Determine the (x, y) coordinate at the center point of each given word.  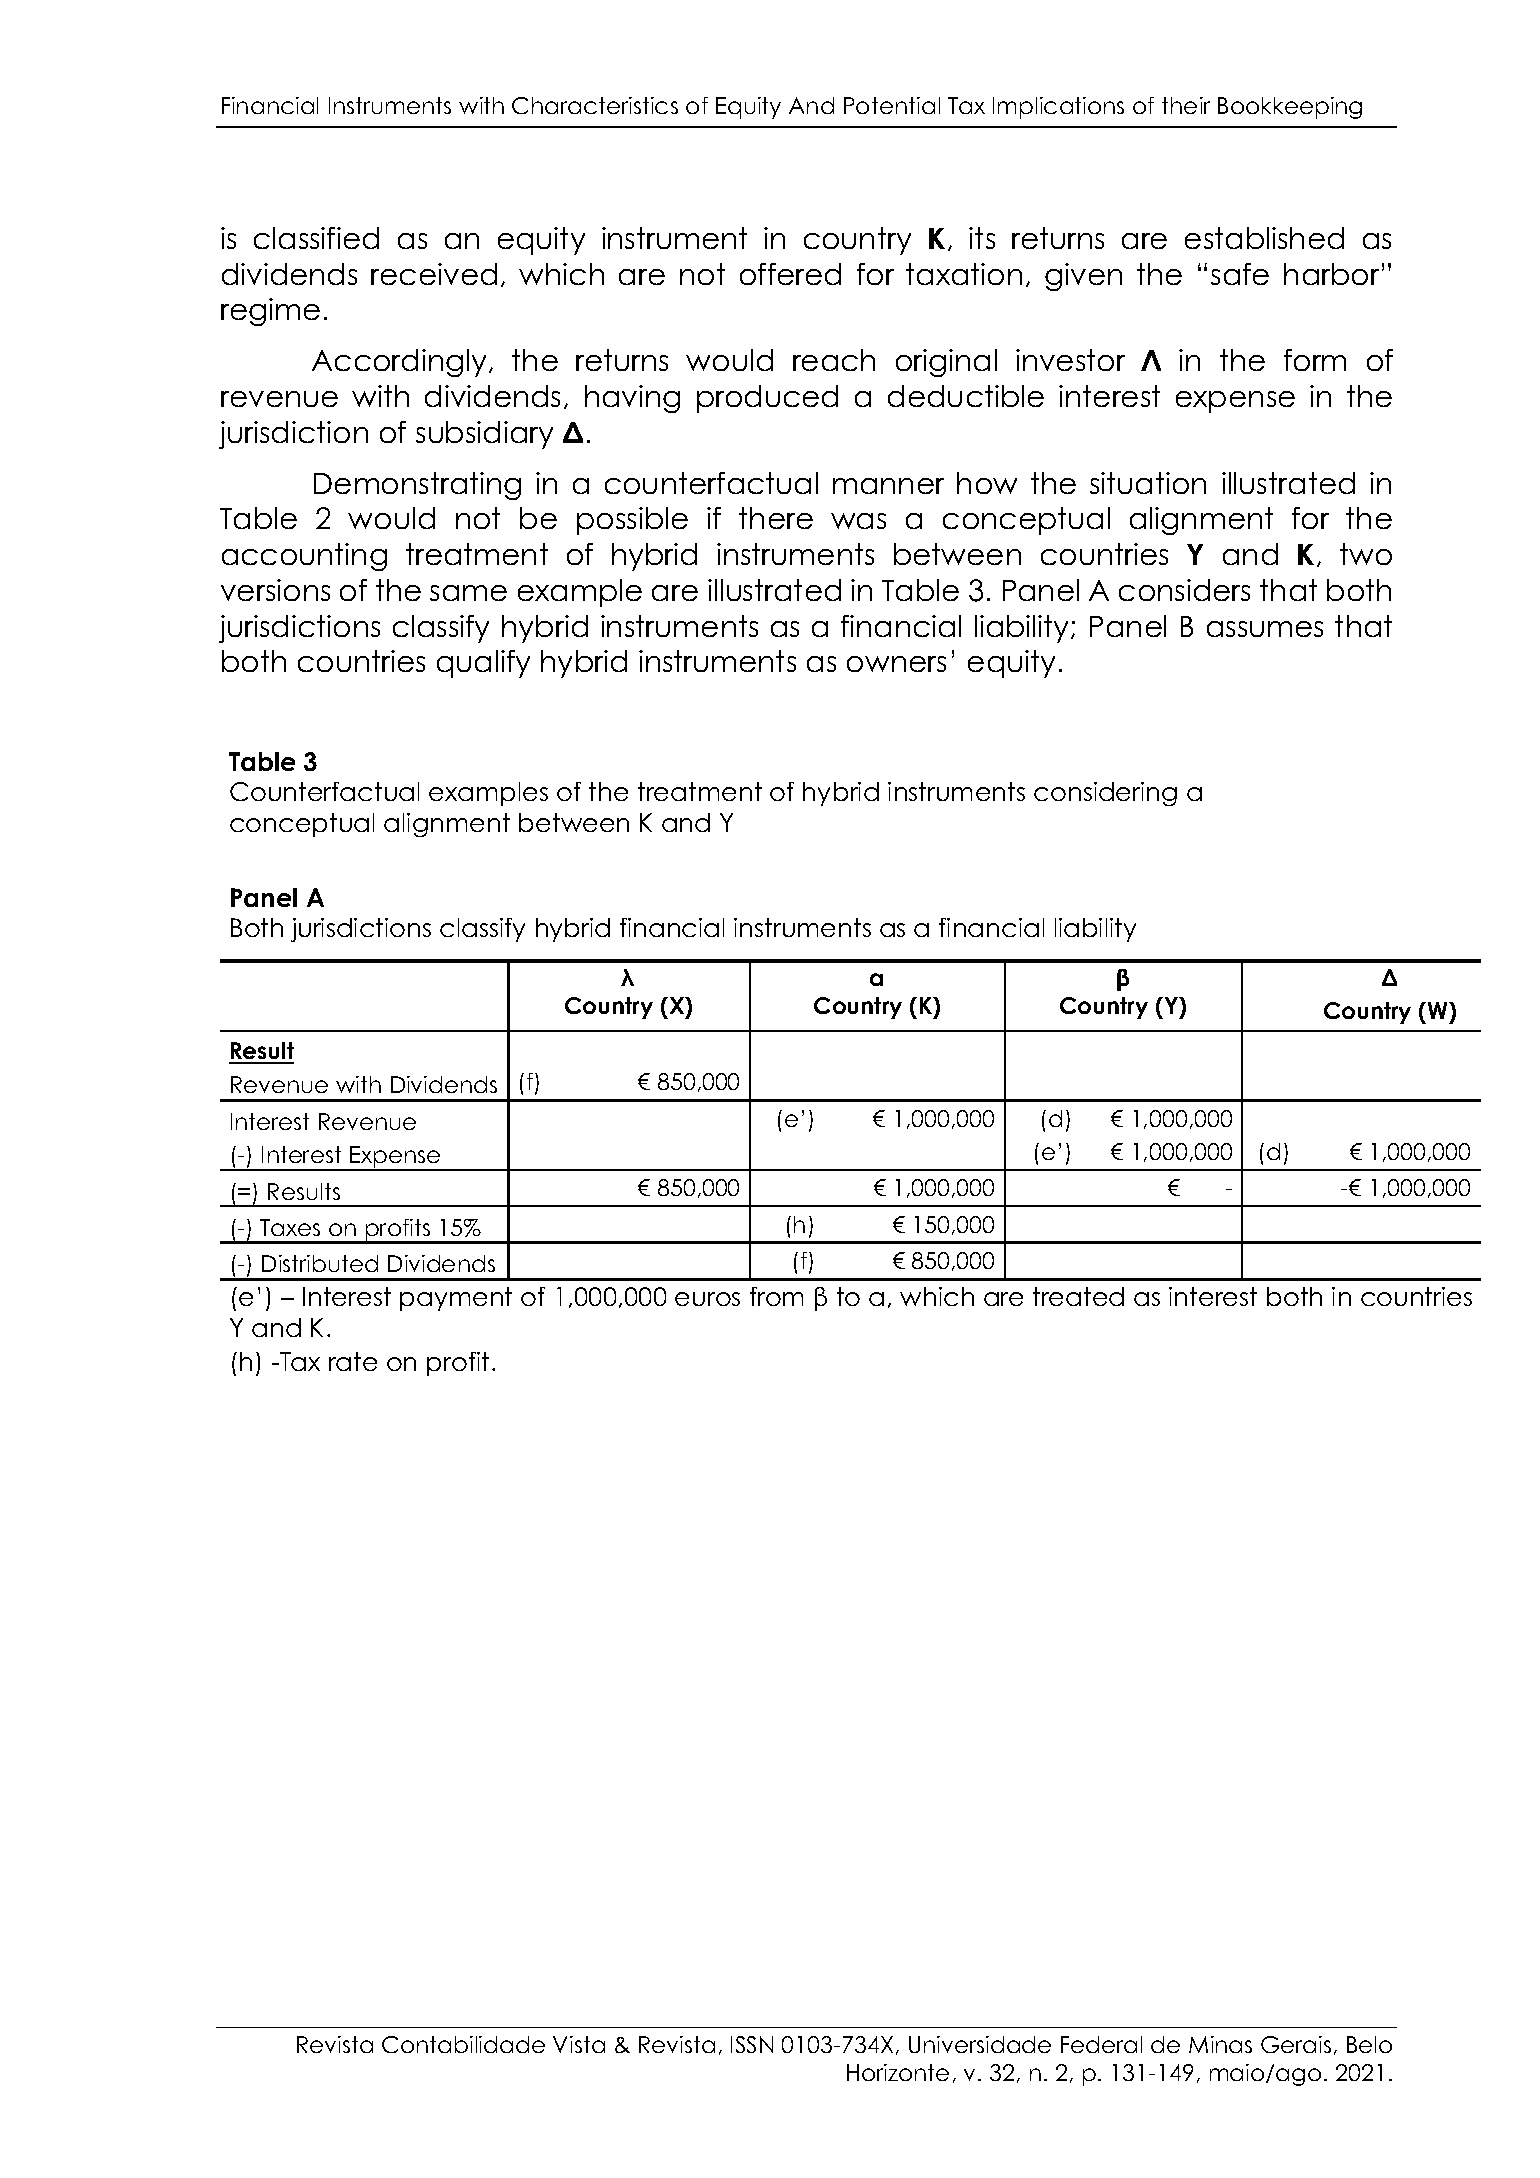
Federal (1101, 2044)
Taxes (290, 1227)
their (1186, 105)
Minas (1220, 2044)
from (776, 1296)
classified (316, 238)
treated (1078, 1296)
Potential (892, 105)
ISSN (752, 2044)
